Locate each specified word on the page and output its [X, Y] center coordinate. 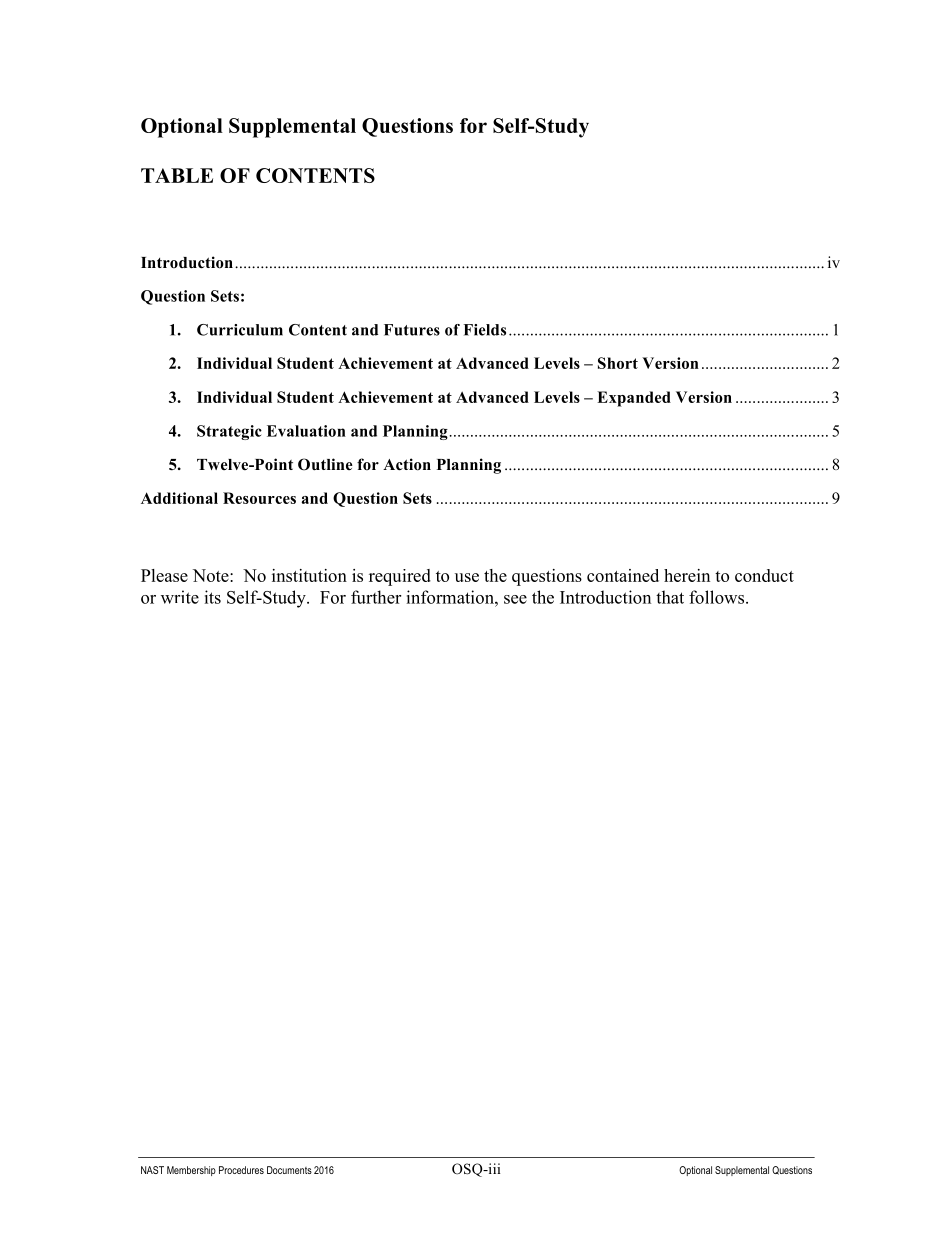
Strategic [229, 432]
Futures [412, 330]
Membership [191, 1171]
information [451, 597]
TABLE [177, 175]
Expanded [634, 399]
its [212, 597]
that [670, 597]
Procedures [241, 1170]
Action [407, 464]
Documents [289, 1170]
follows [718, 597]
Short [618, 363]
